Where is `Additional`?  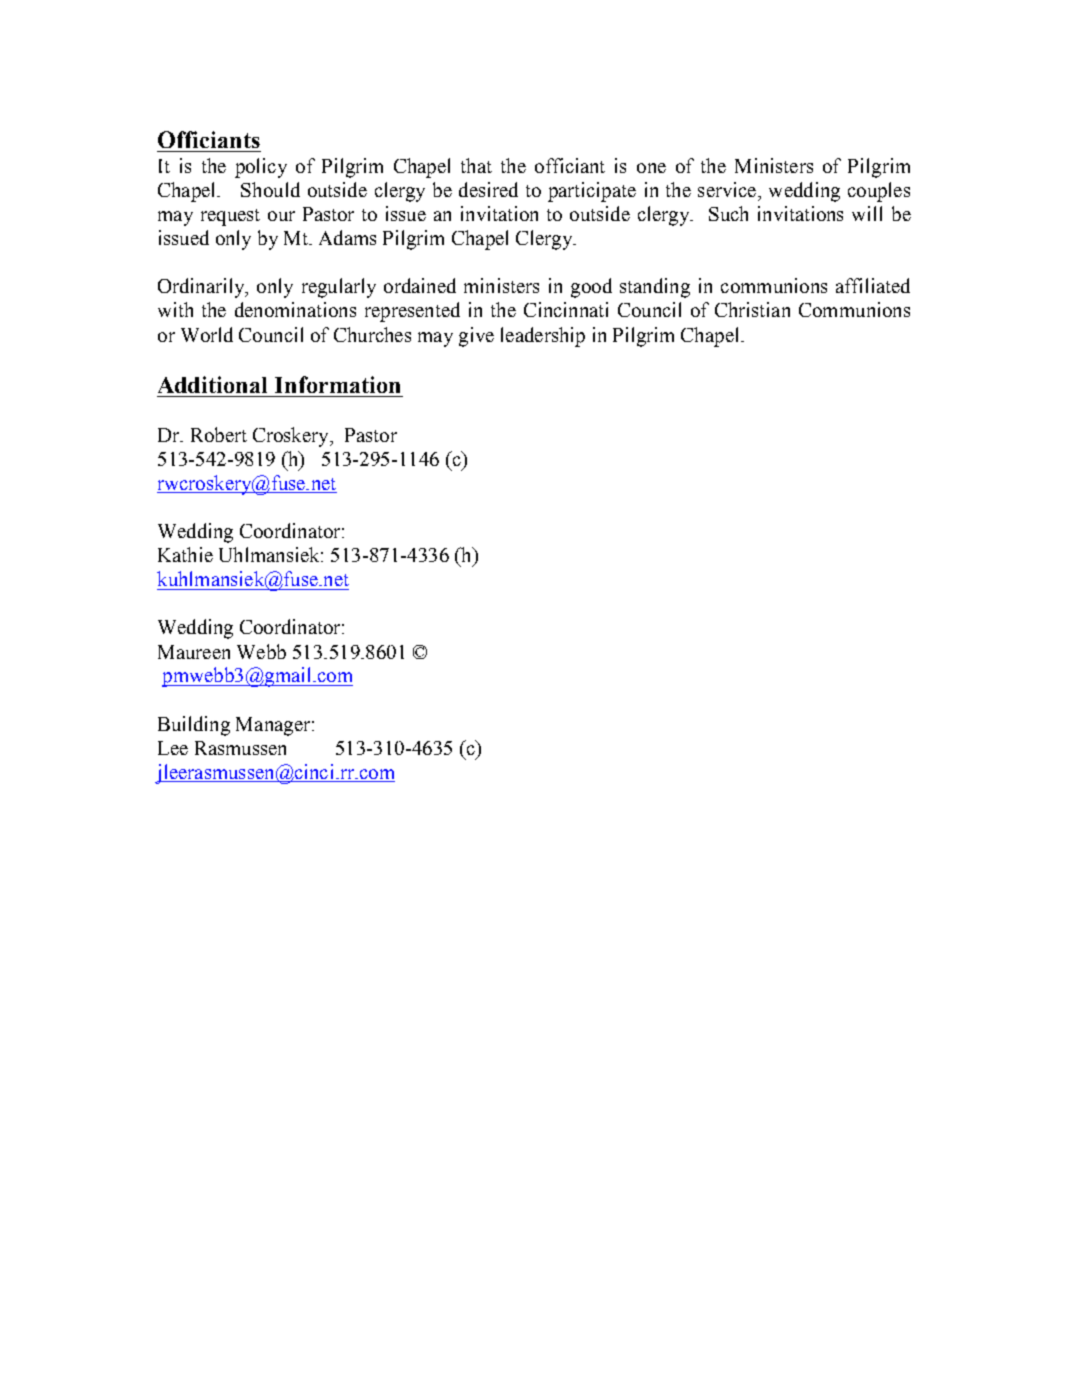 Additional is located at coordinates (212, 384).
